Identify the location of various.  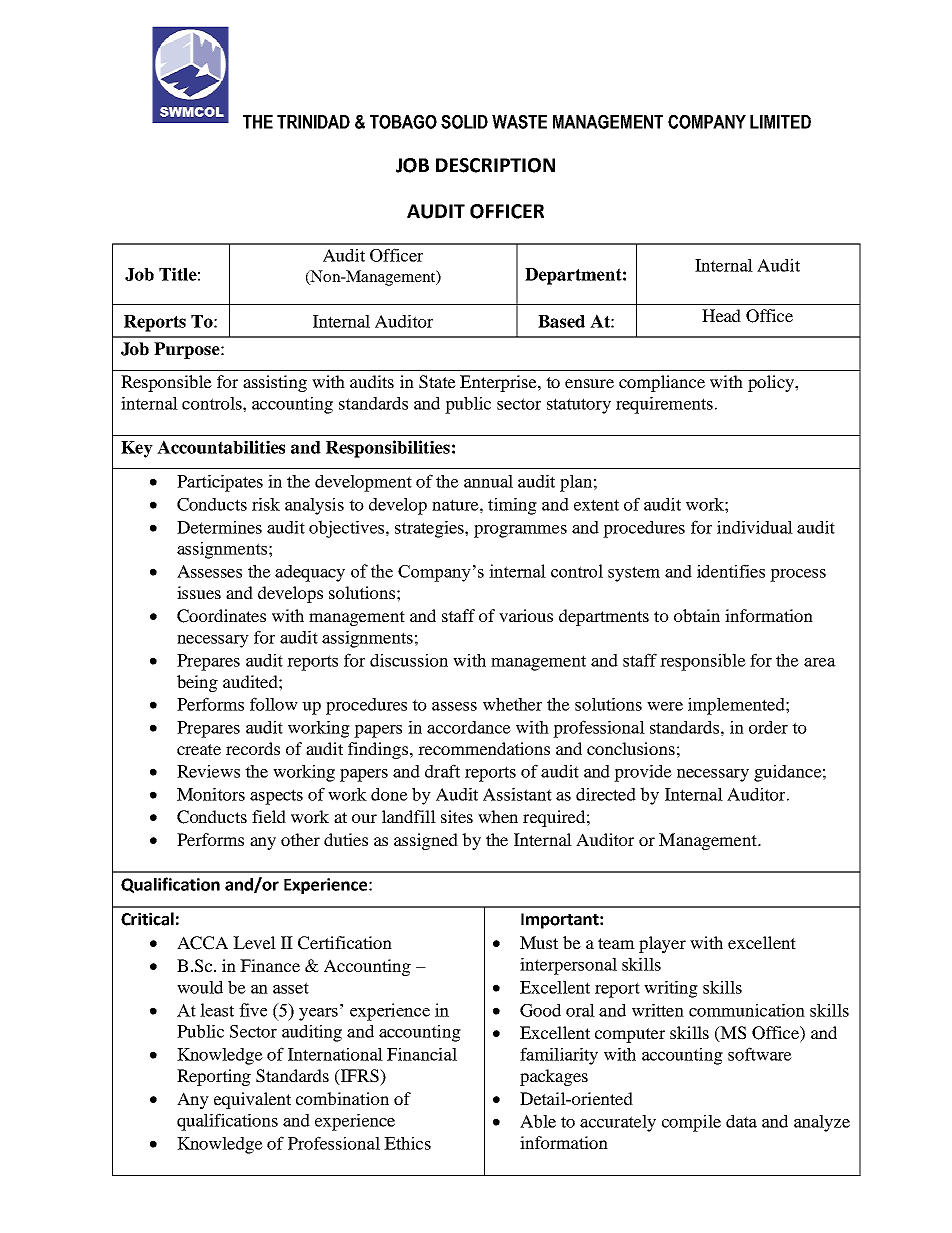
(526, 615).
